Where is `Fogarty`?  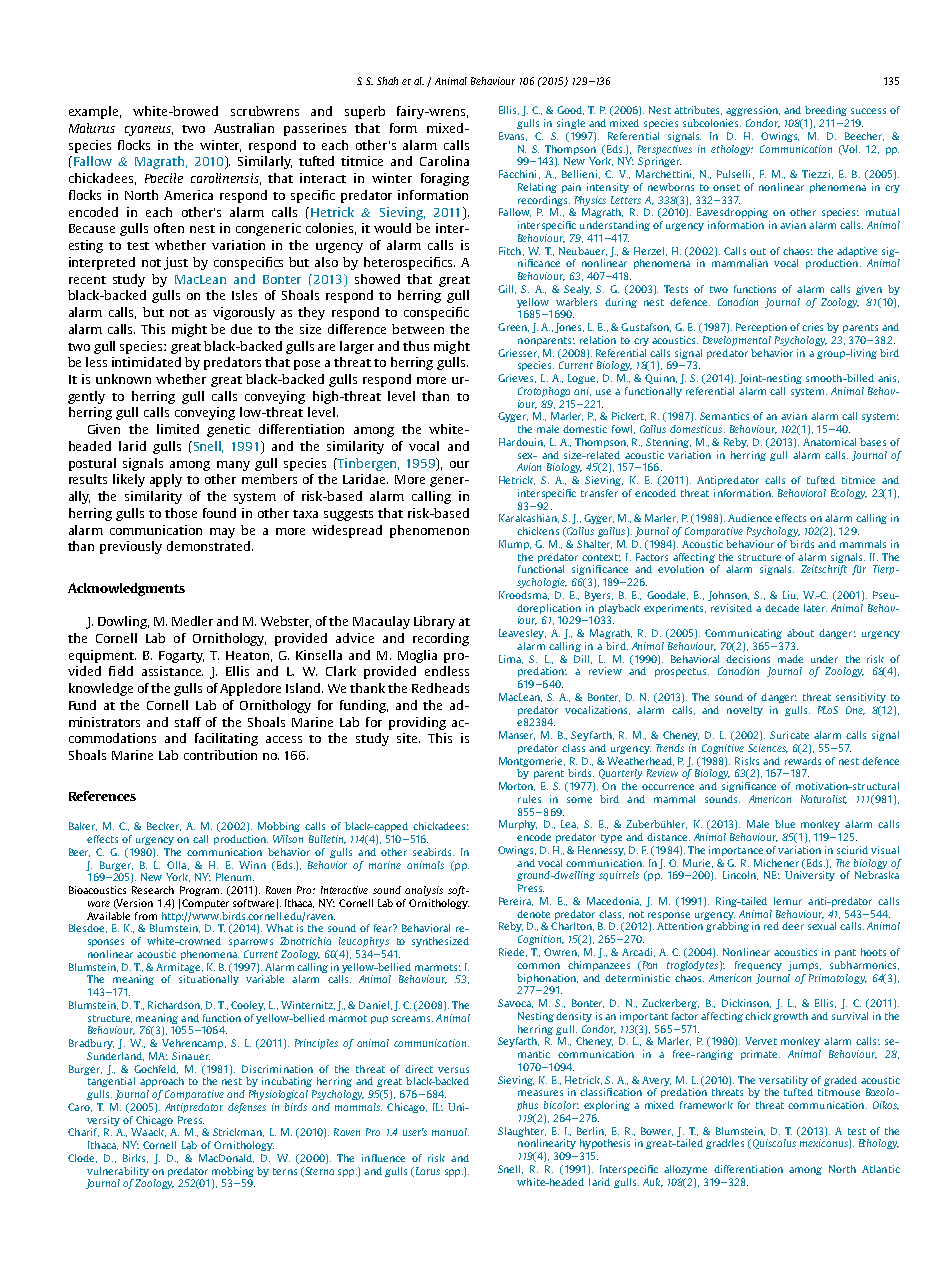 Fogarty is located at coordinates (181, 657).
